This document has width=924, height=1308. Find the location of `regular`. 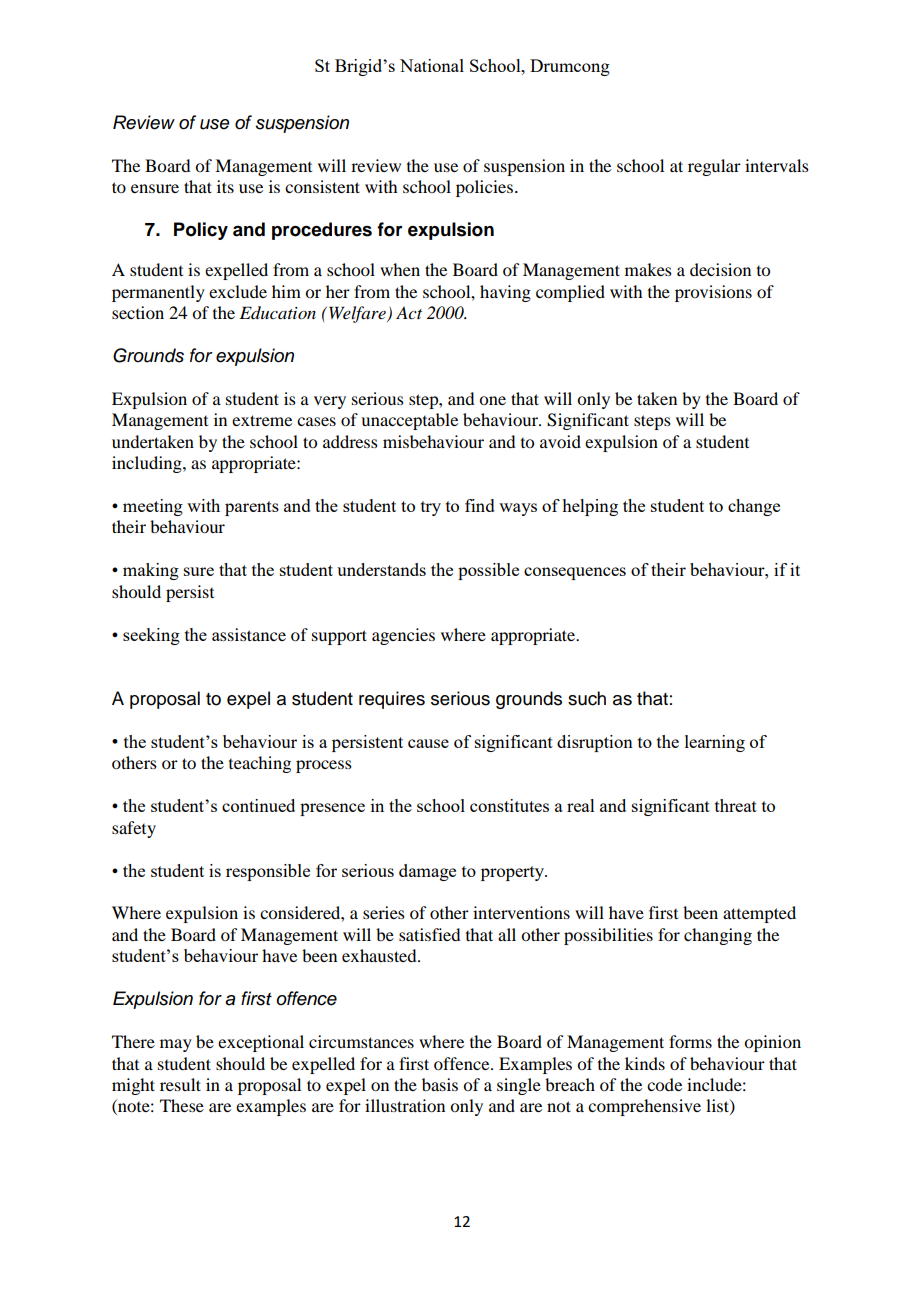

regular is located at coordinates (714, 167).
